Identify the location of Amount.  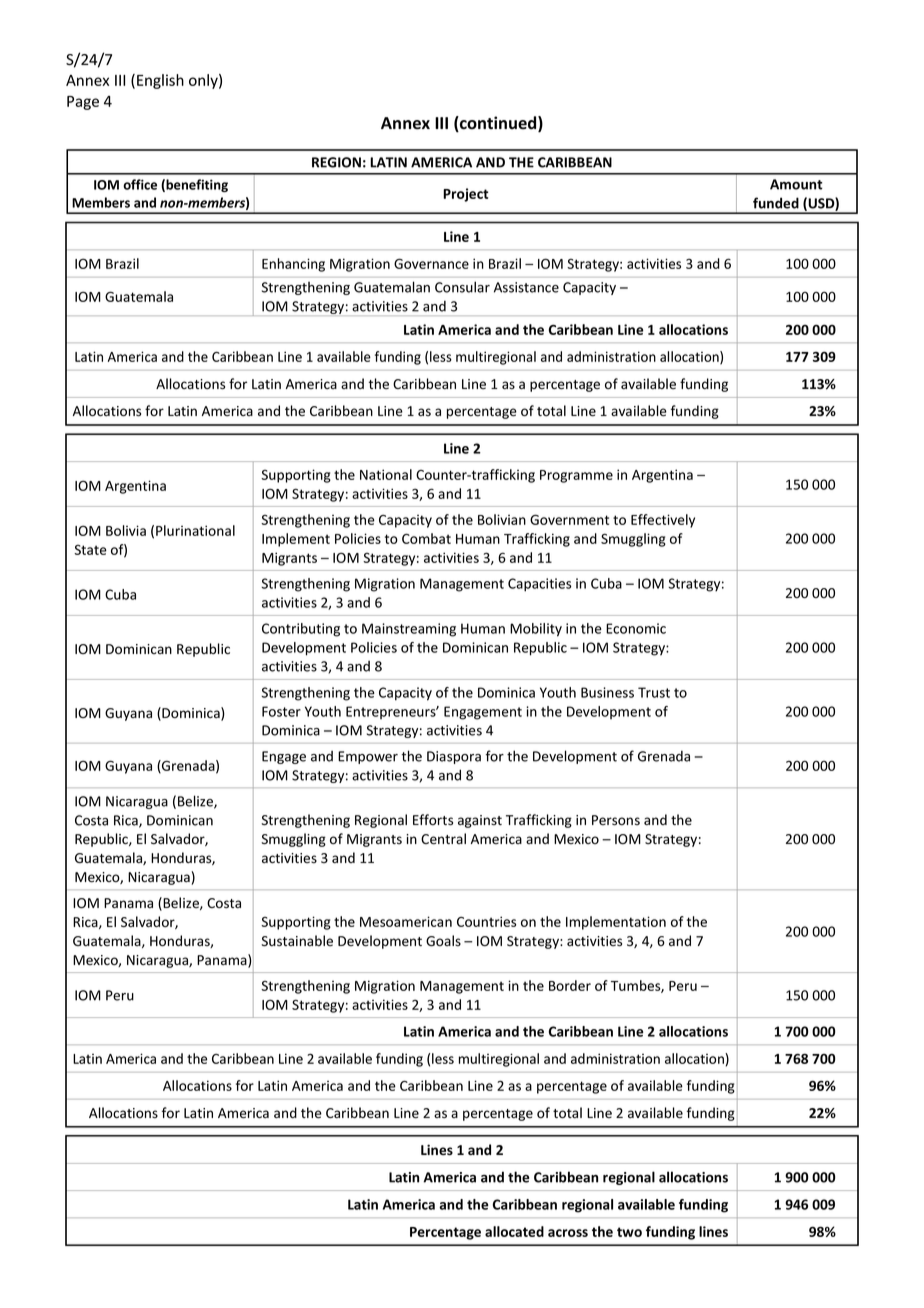
(796, 184).
